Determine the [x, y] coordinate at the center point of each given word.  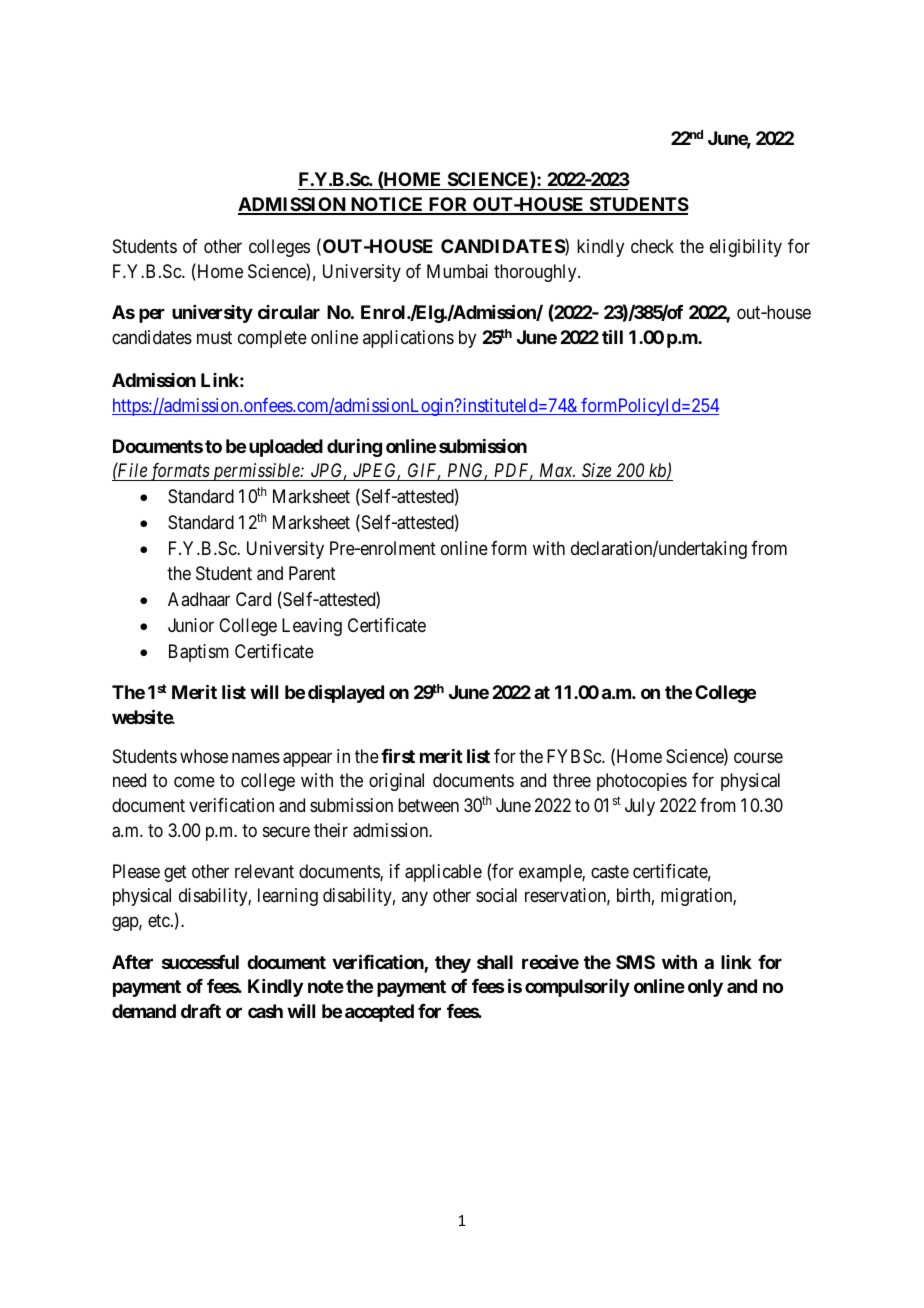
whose [204, 756]
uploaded [286, 448]
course [758, 757]
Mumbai [457, 271]
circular [289, 312]
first [398, 755]
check [652, 246]
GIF [424, 471]
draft [201, 1011]
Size [597, 472]
